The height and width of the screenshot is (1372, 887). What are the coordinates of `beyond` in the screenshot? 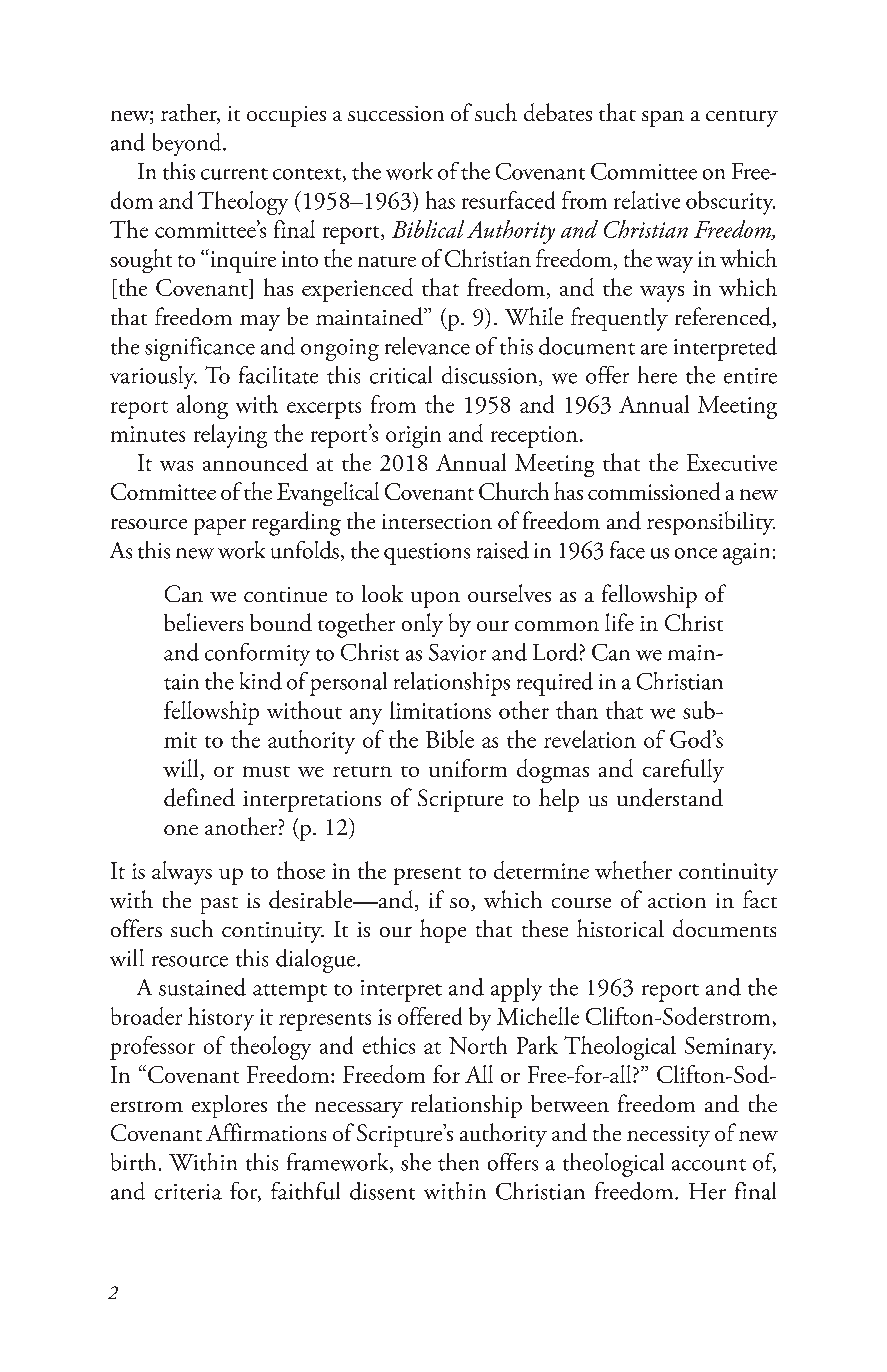 It's located at (188, 144).
